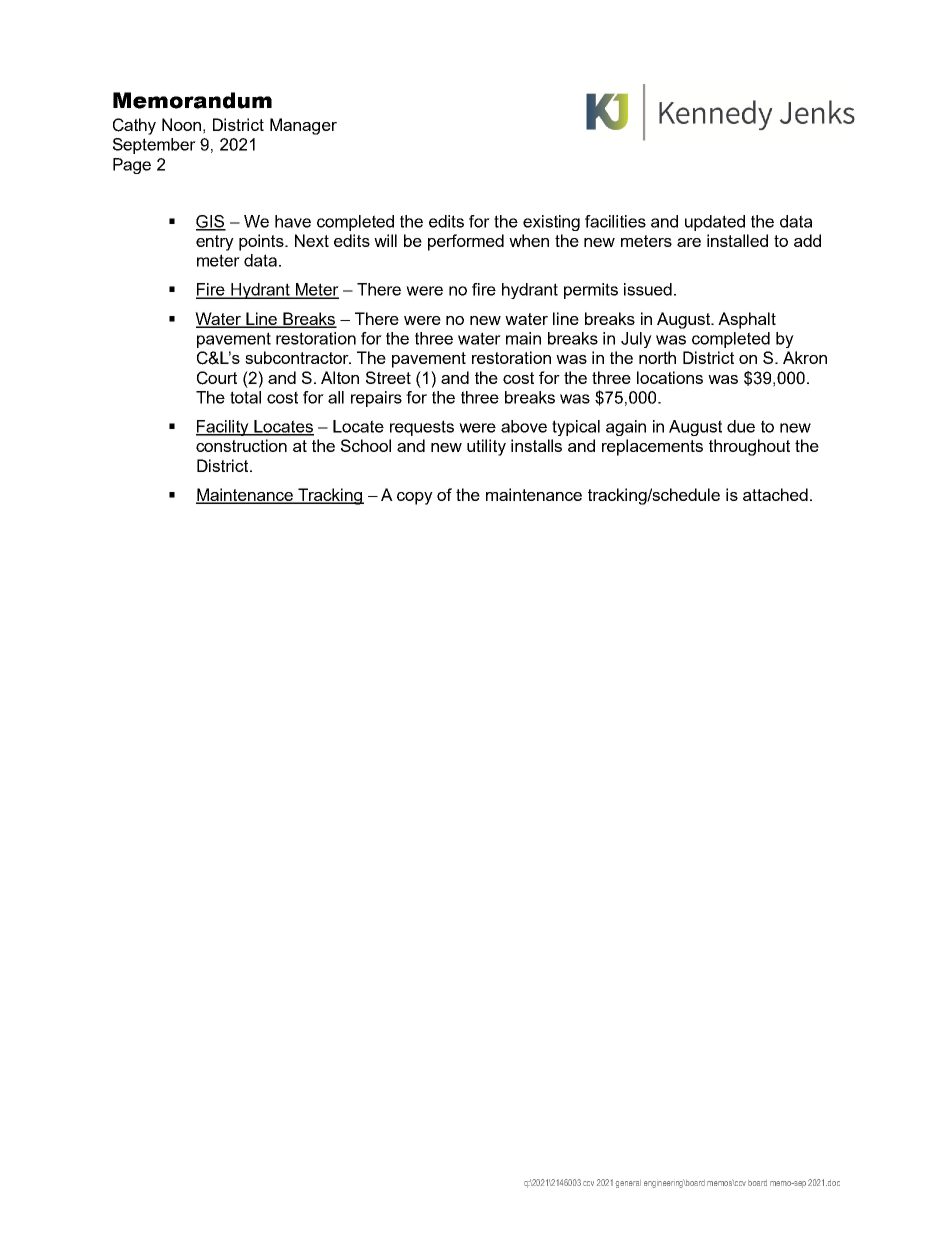  Describe the element at coordinates (775, 494) in the screenshot. I see `attached` at that location.
